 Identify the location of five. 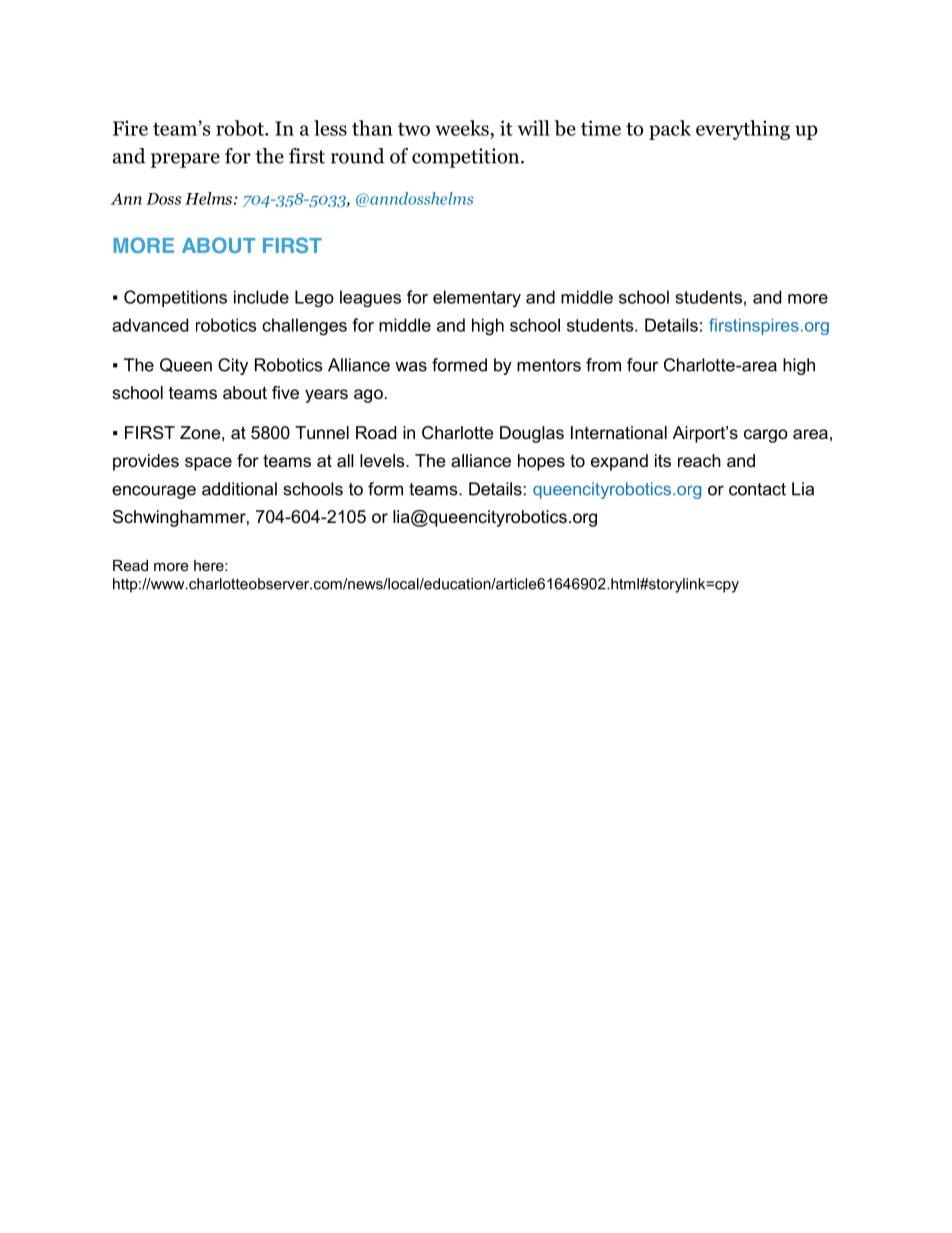
(285, 392).
